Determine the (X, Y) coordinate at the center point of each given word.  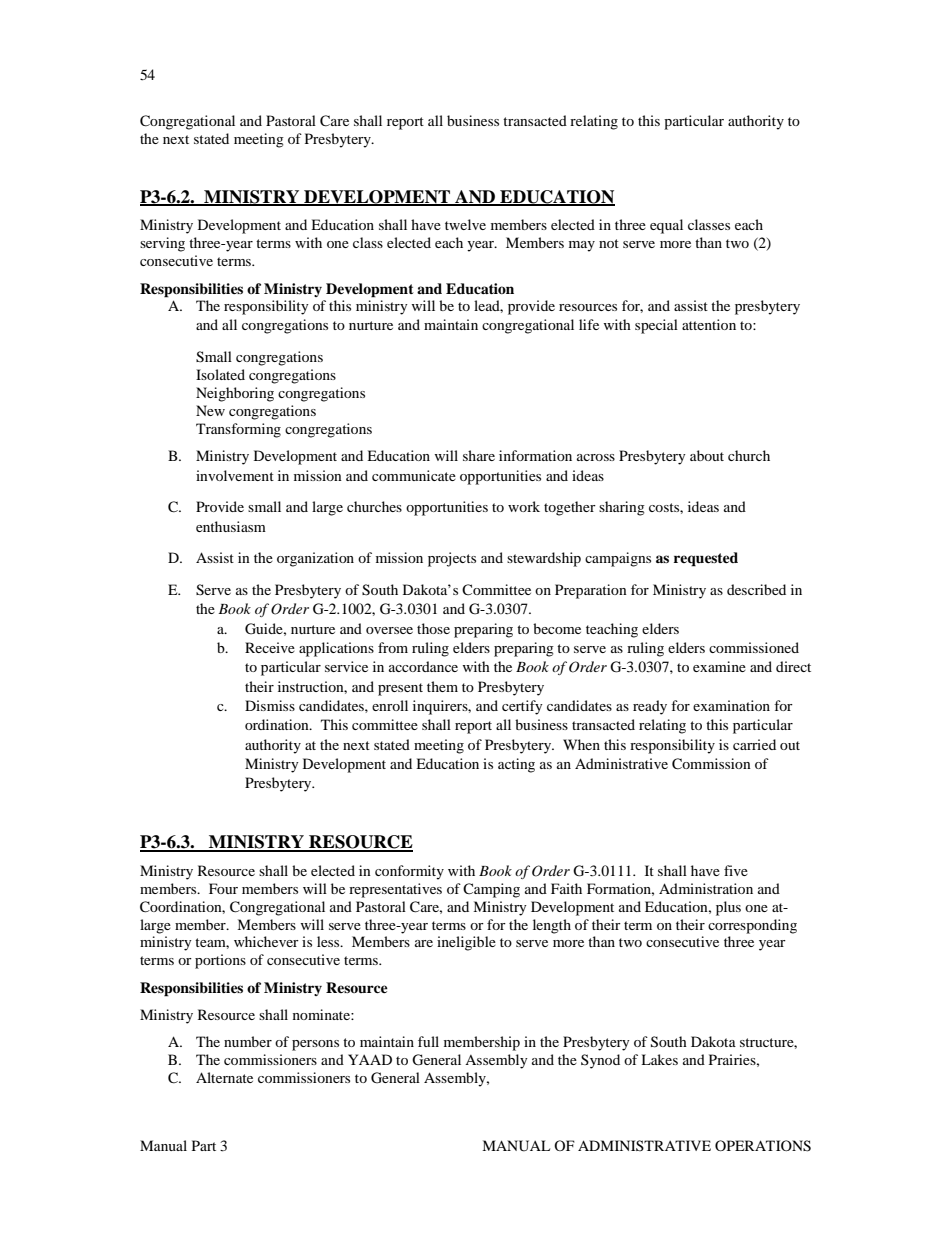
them (442, 686)
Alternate (224, 1077)
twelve (465, 224)
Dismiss (270, 705)
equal (666, 226)
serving (162, 244)
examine (719, 666)
